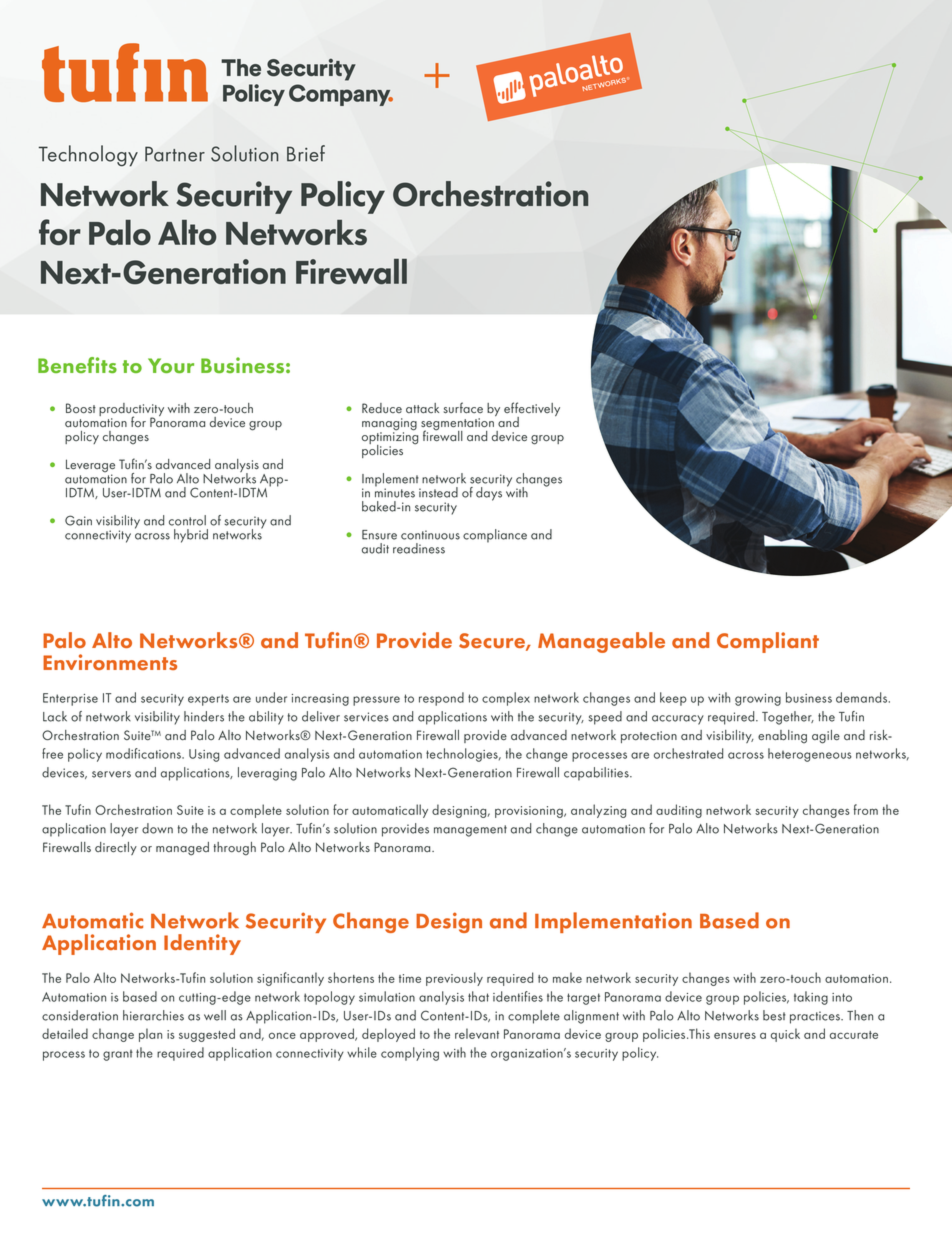 This screenshot has width=952, height=1233. What do you see at coordinates (489, 494) in the screenshot?
I see `days` at bounding box center [489, 494].
